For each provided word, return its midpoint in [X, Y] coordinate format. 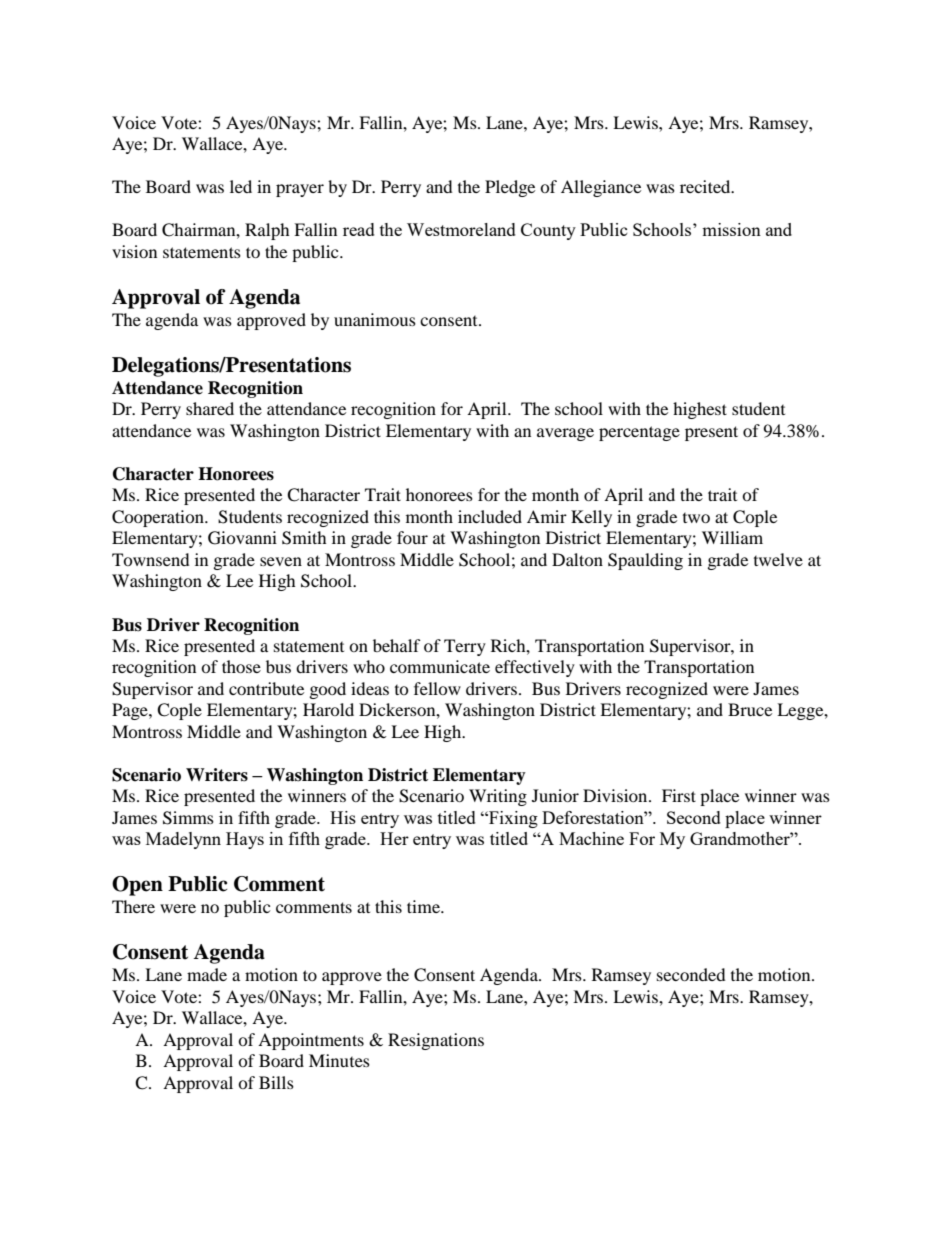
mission [731, 229]
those [241, 666]
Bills [276, 1082]
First [679, 795]
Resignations [436, 1041]
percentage [639, 433]
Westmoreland [461, 229]
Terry [465, 647]
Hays [245, 840]
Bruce [750, 709]
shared [210, 408]
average [565, 434]
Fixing [512, 819]
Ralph [267, 231]
